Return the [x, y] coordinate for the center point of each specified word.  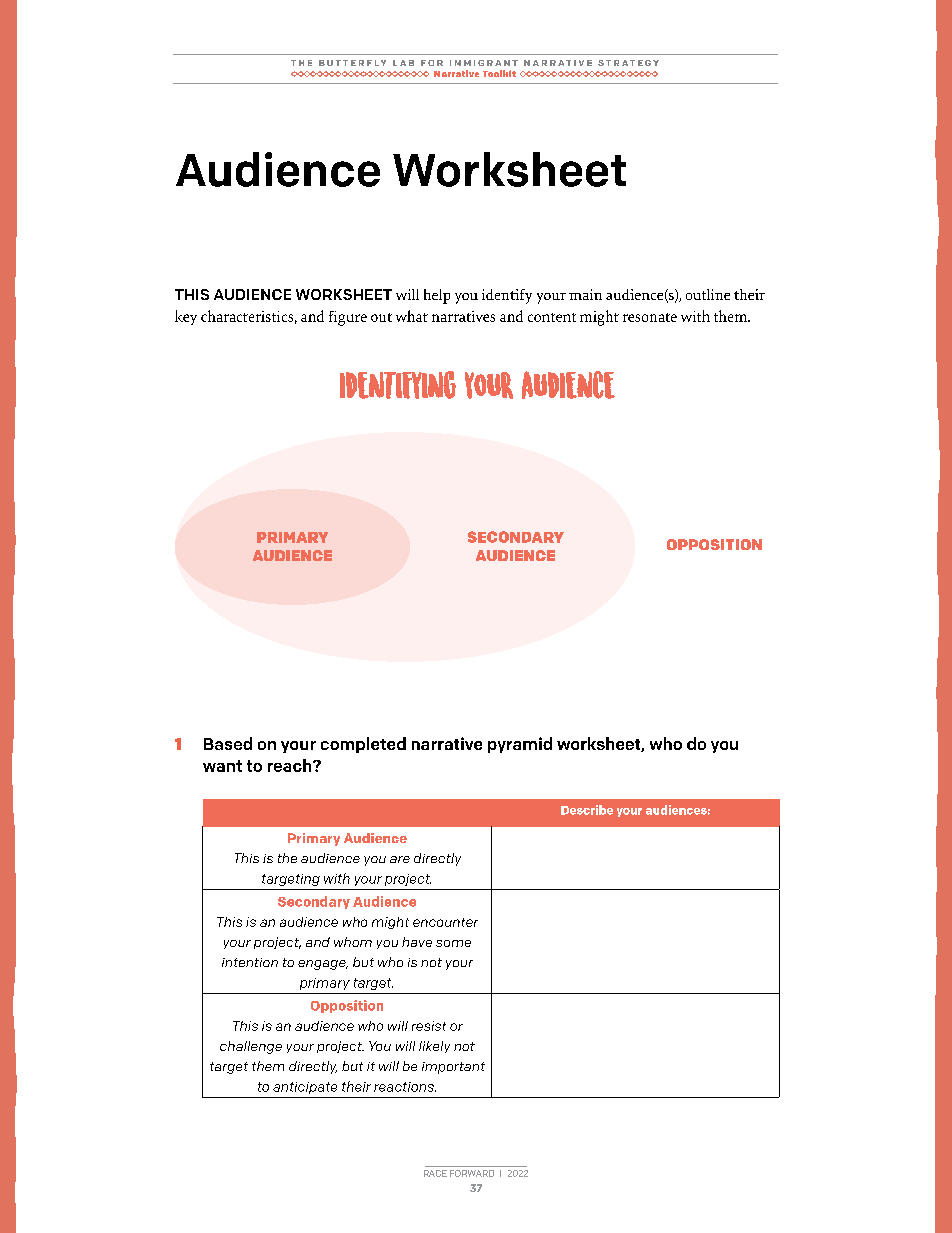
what [412, 316]
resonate [650, 317]
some [453, 943]
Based [228, 743]
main [585, 294]
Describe [587, 810]
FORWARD [472, 1173]
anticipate [305, 1088]
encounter [445, 922]
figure [348, 318]
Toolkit [499, 73]
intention [250, 962]
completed [363, 745]
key [186, 317]
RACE [435, 1173]
